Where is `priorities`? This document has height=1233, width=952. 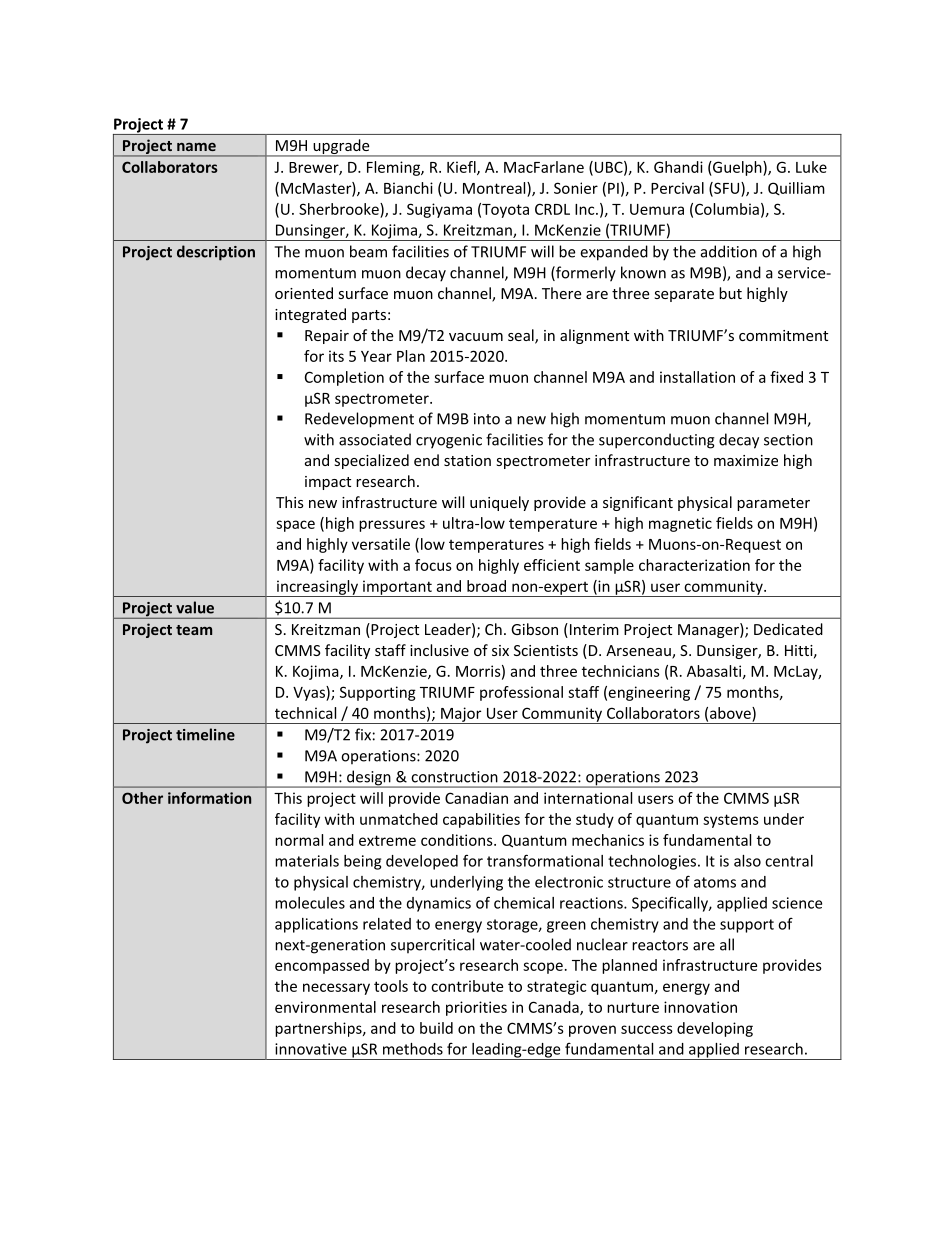
priorities is located at coordinates (476, 1008).
